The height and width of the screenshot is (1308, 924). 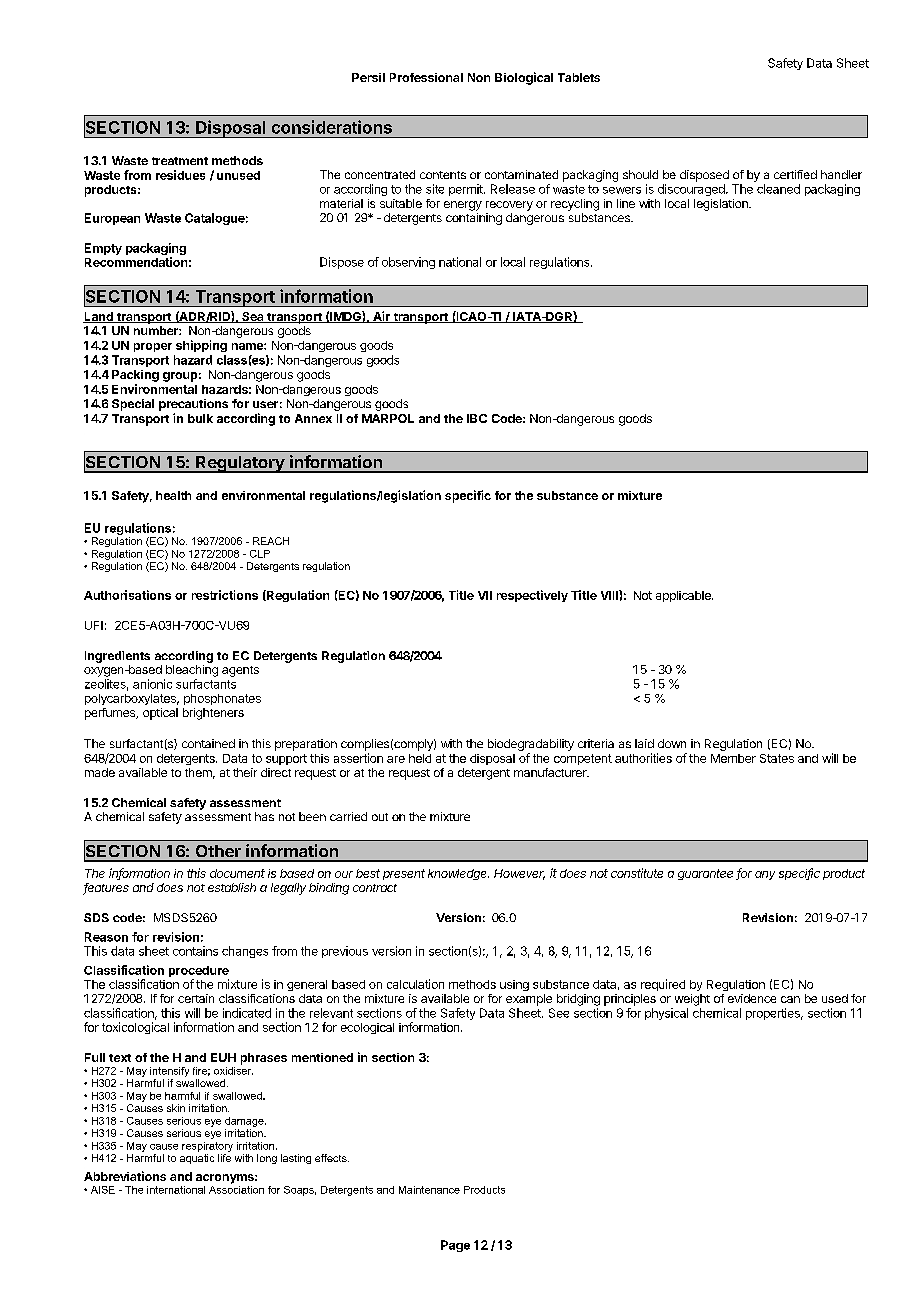 I want to click on Abbreviations, so click(x=125, y=1176).
